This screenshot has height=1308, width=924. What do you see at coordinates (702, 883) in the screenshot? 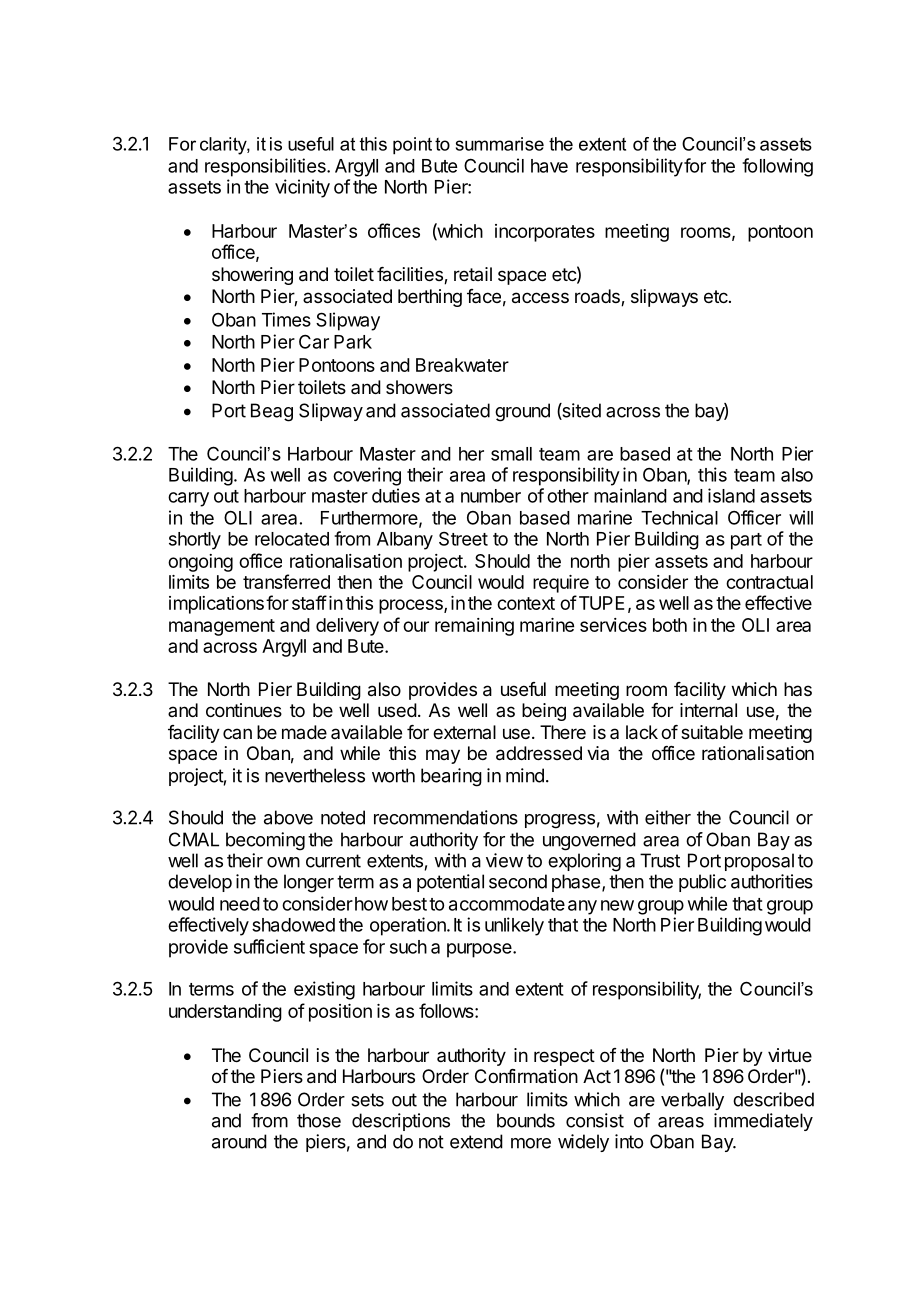
I see `public` at bounding box center [702, 883].
